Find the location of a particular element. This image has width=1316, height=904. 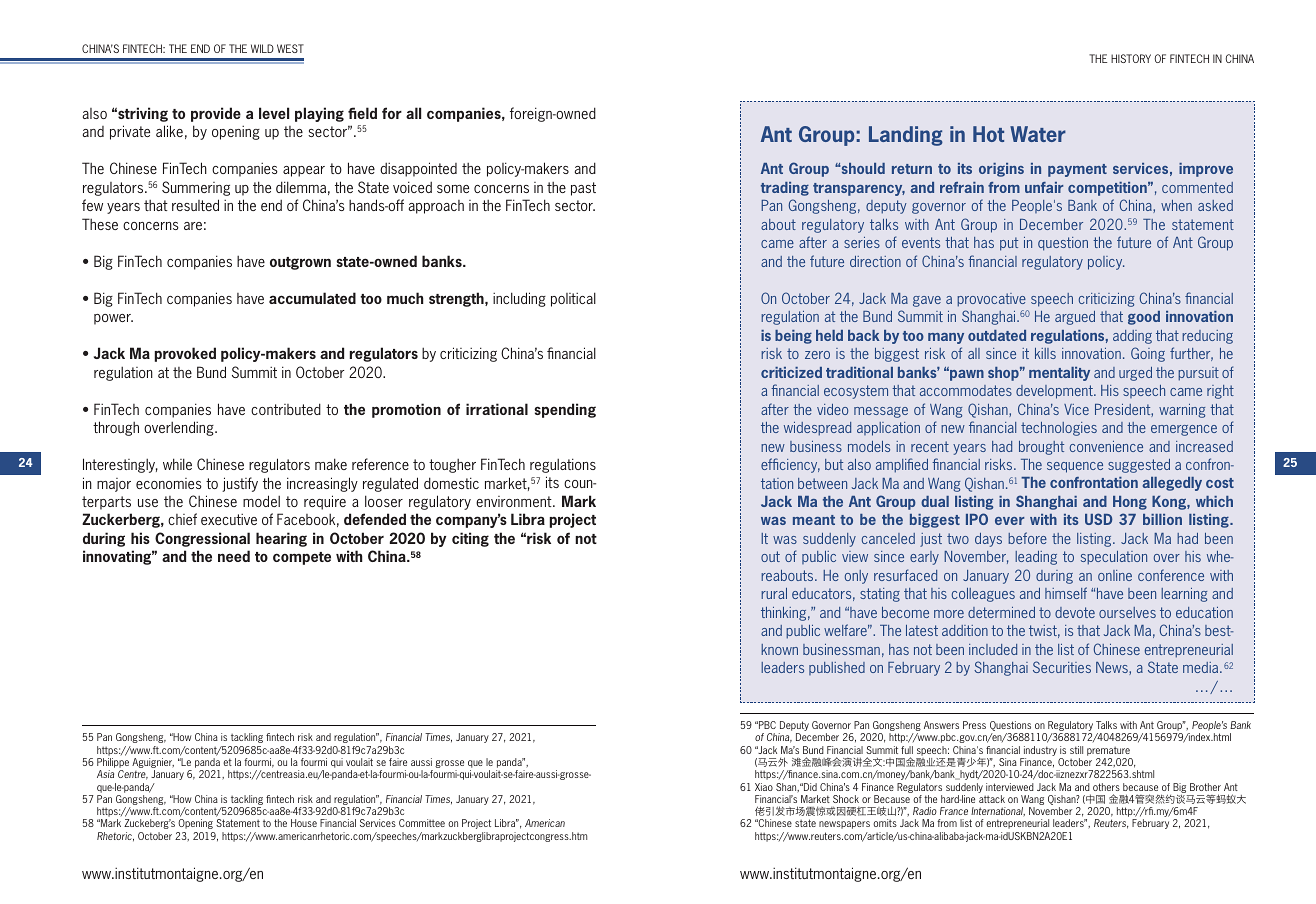

spending is located at coordinates (565, 410).
